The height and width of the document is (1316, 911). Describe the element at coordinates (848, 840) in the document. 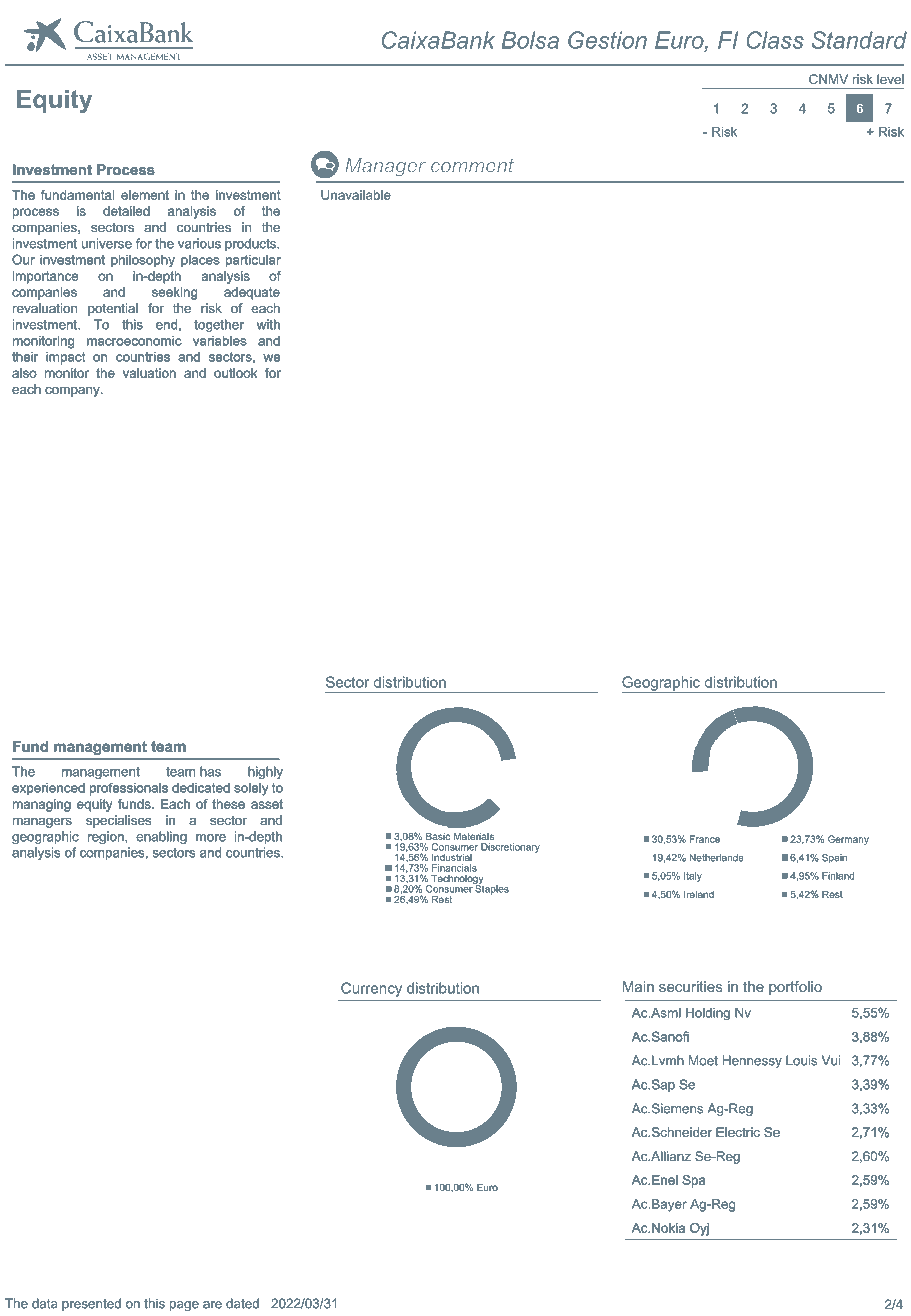

I see `Germany` at that location.
